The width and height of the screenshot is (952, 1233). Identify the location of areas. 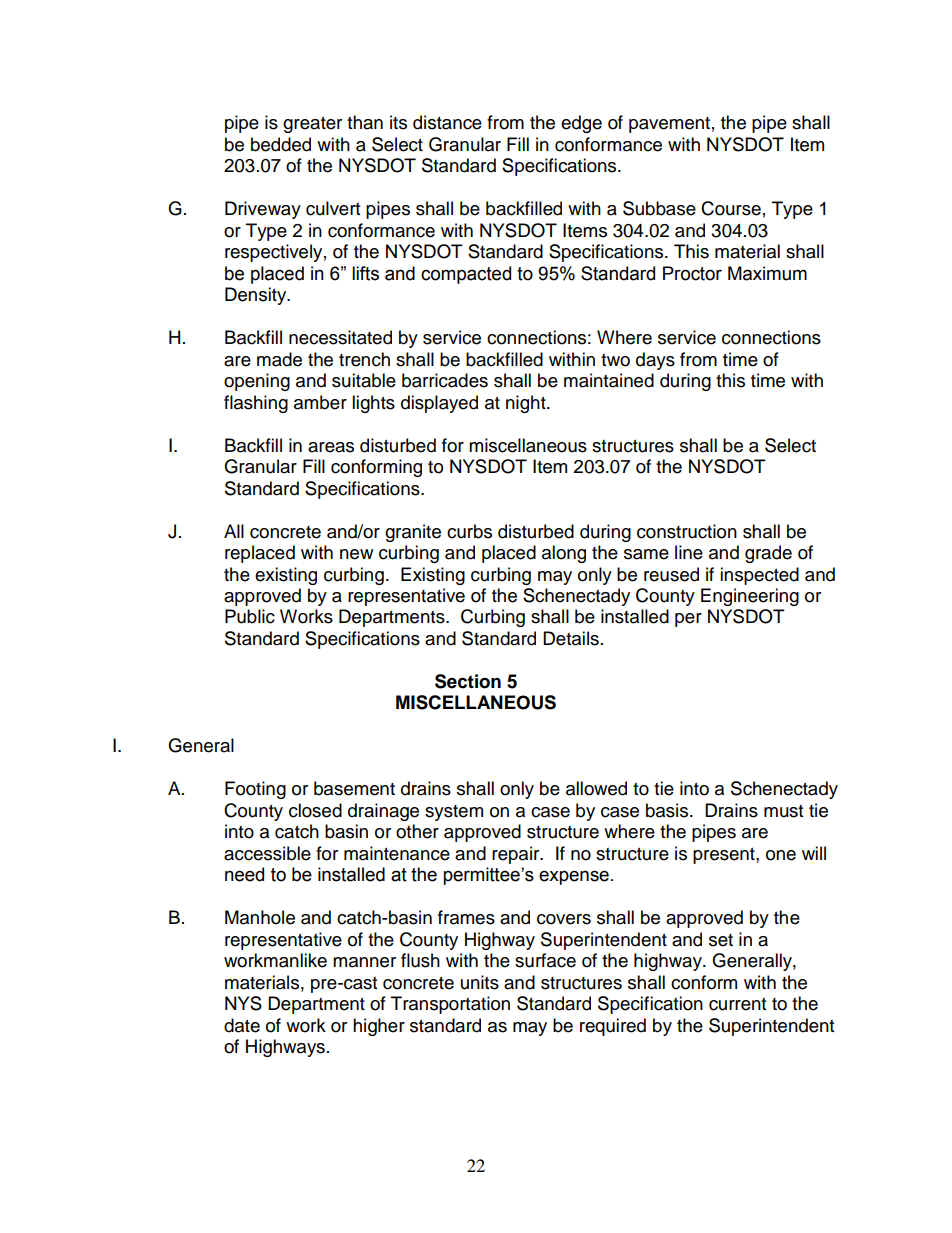
(331, 447).
